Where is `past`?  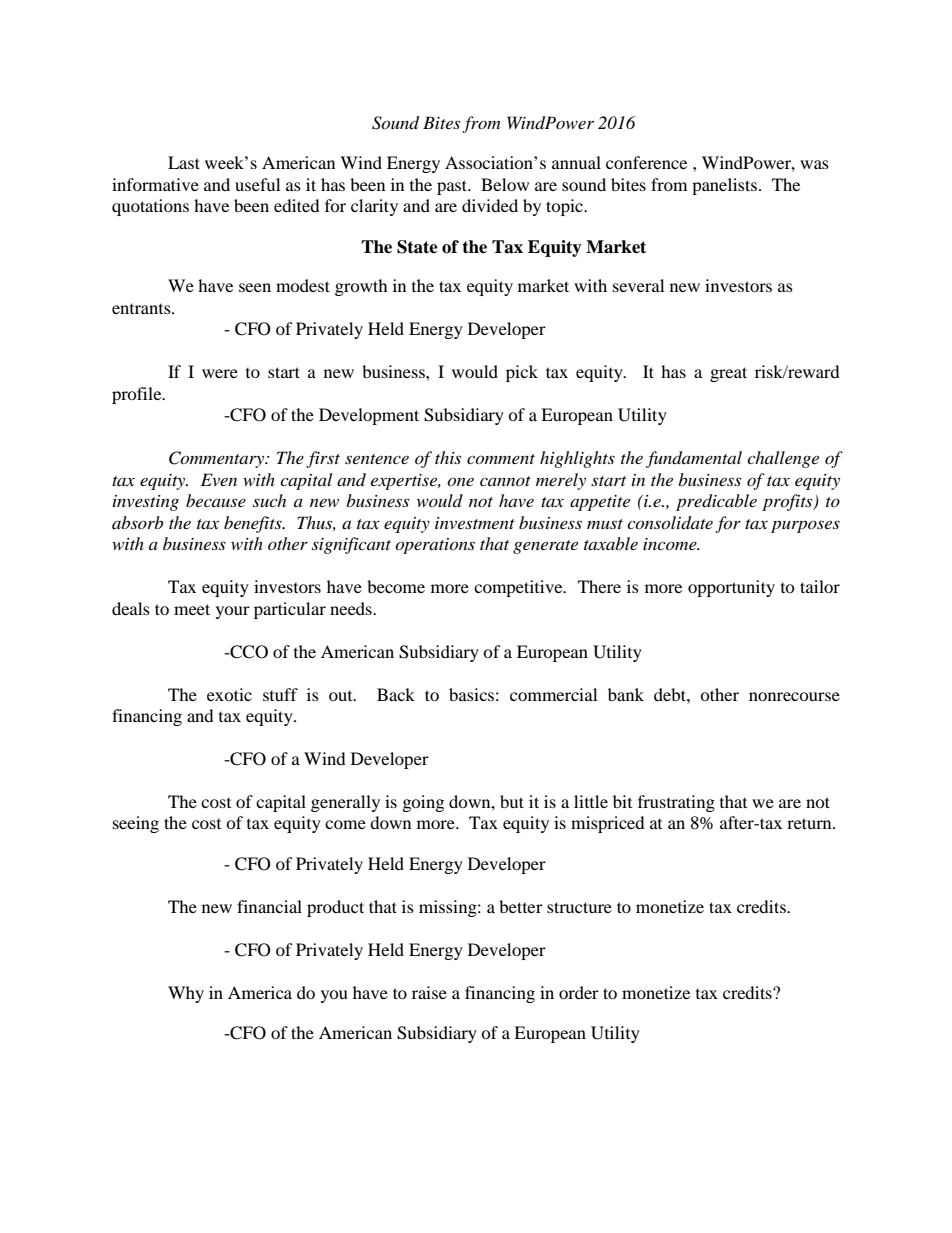
past is located at coordinates (453, 187).
